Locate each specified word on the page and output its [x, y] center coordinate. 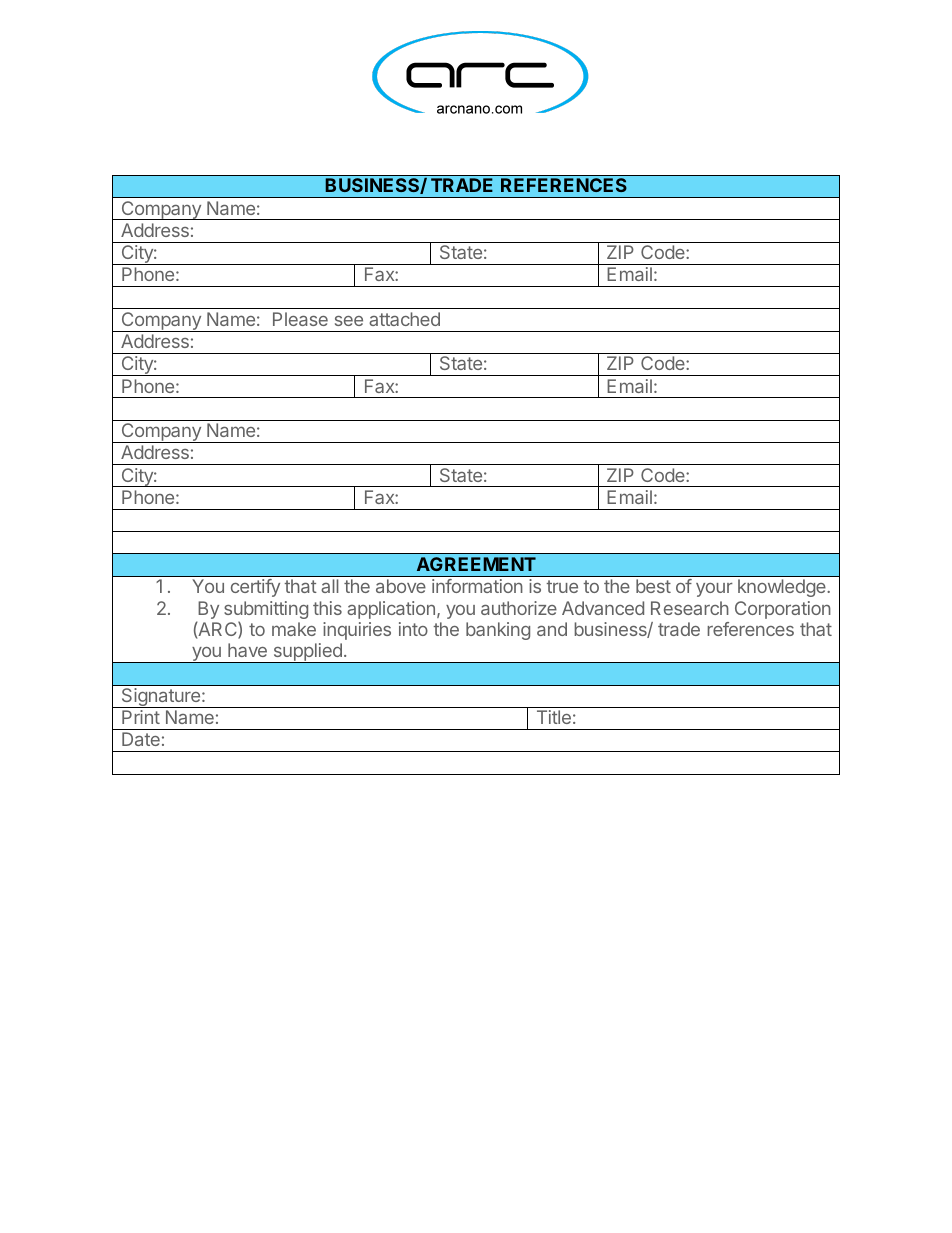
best [653, 586]
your [714, 590]
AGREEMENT [476, 564]
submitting [266, 611]
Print [141, 717]
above [401, 586]
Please [300, 319]
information [477, 586]
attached [404, 319]
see [349, 321]
